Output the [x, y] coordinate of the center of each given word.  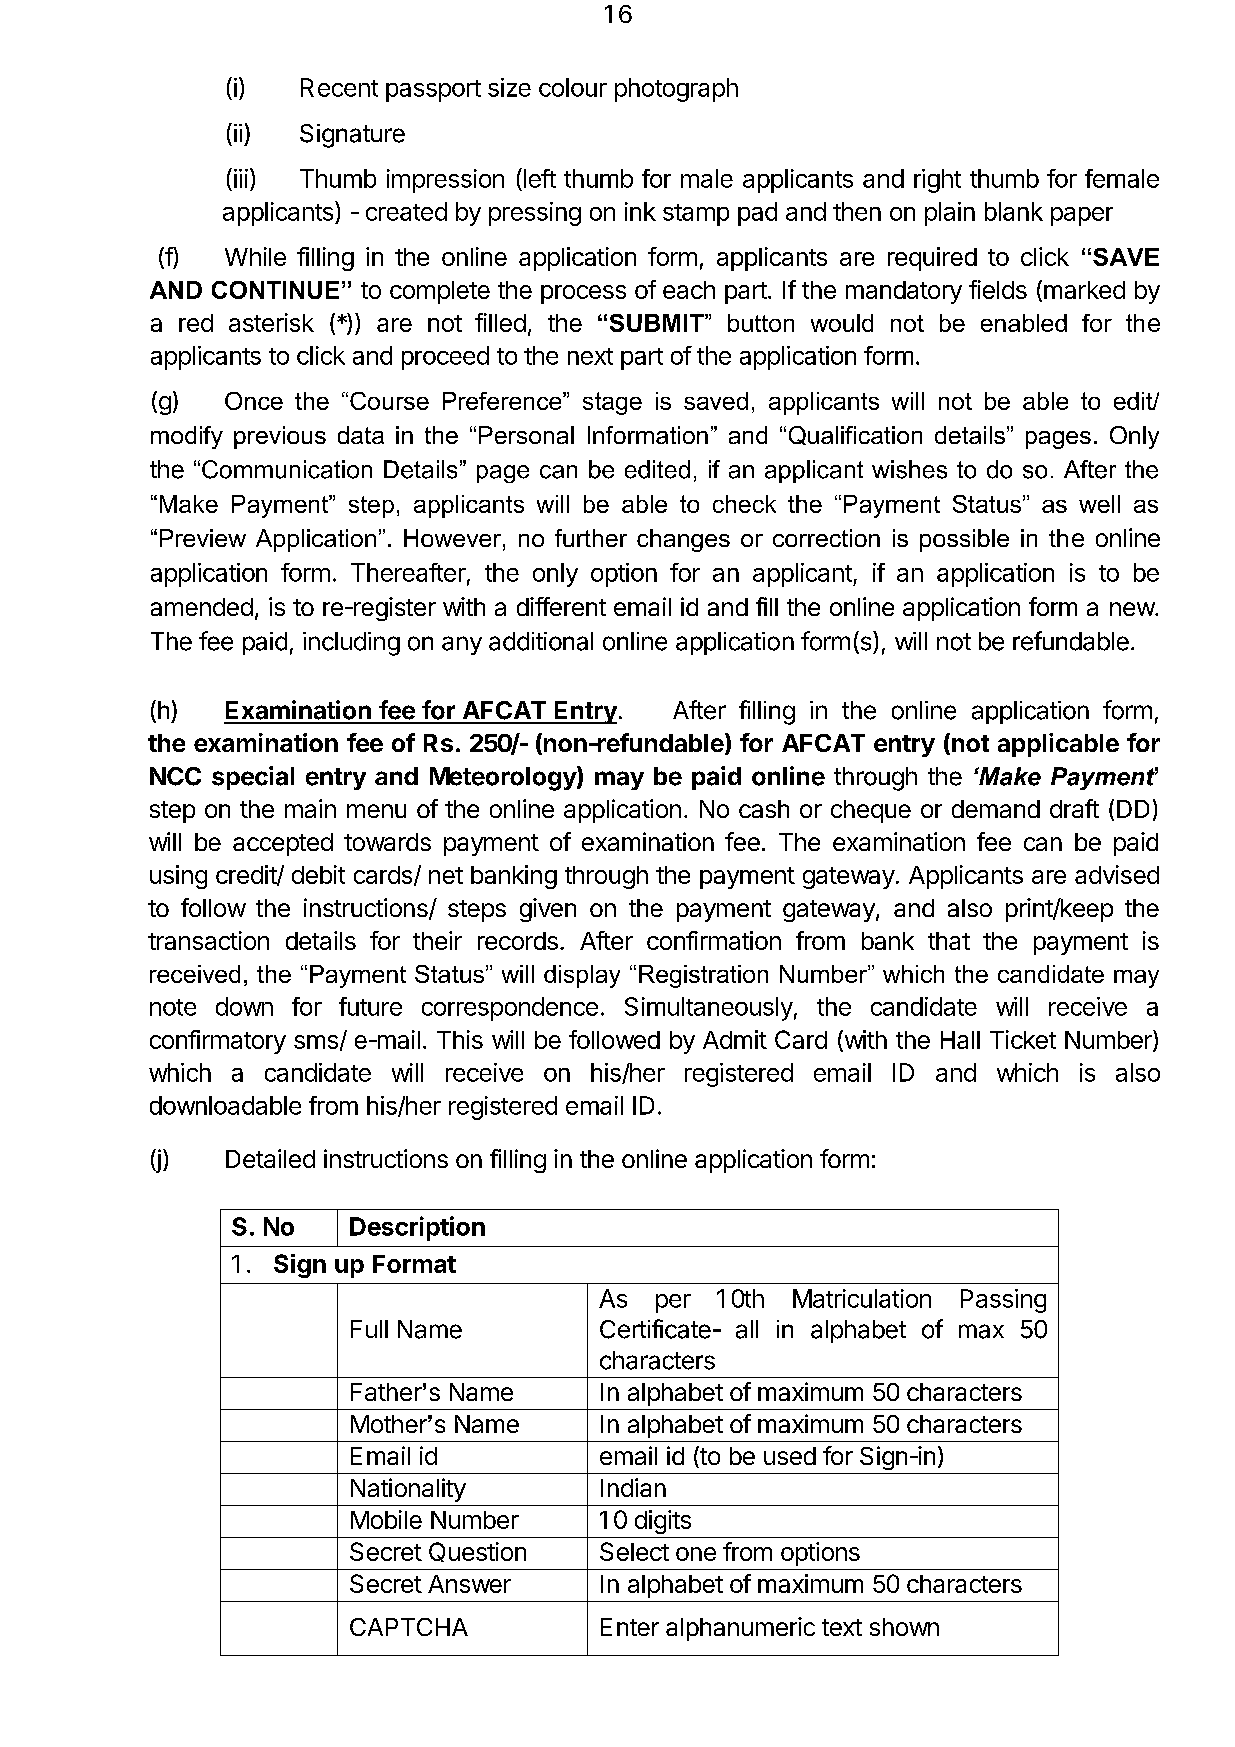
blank [1014, 211]
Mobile [386, 1519]
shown [904, 1627]
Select [634, 1551]
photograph [676, 90]
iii [241, 178]
